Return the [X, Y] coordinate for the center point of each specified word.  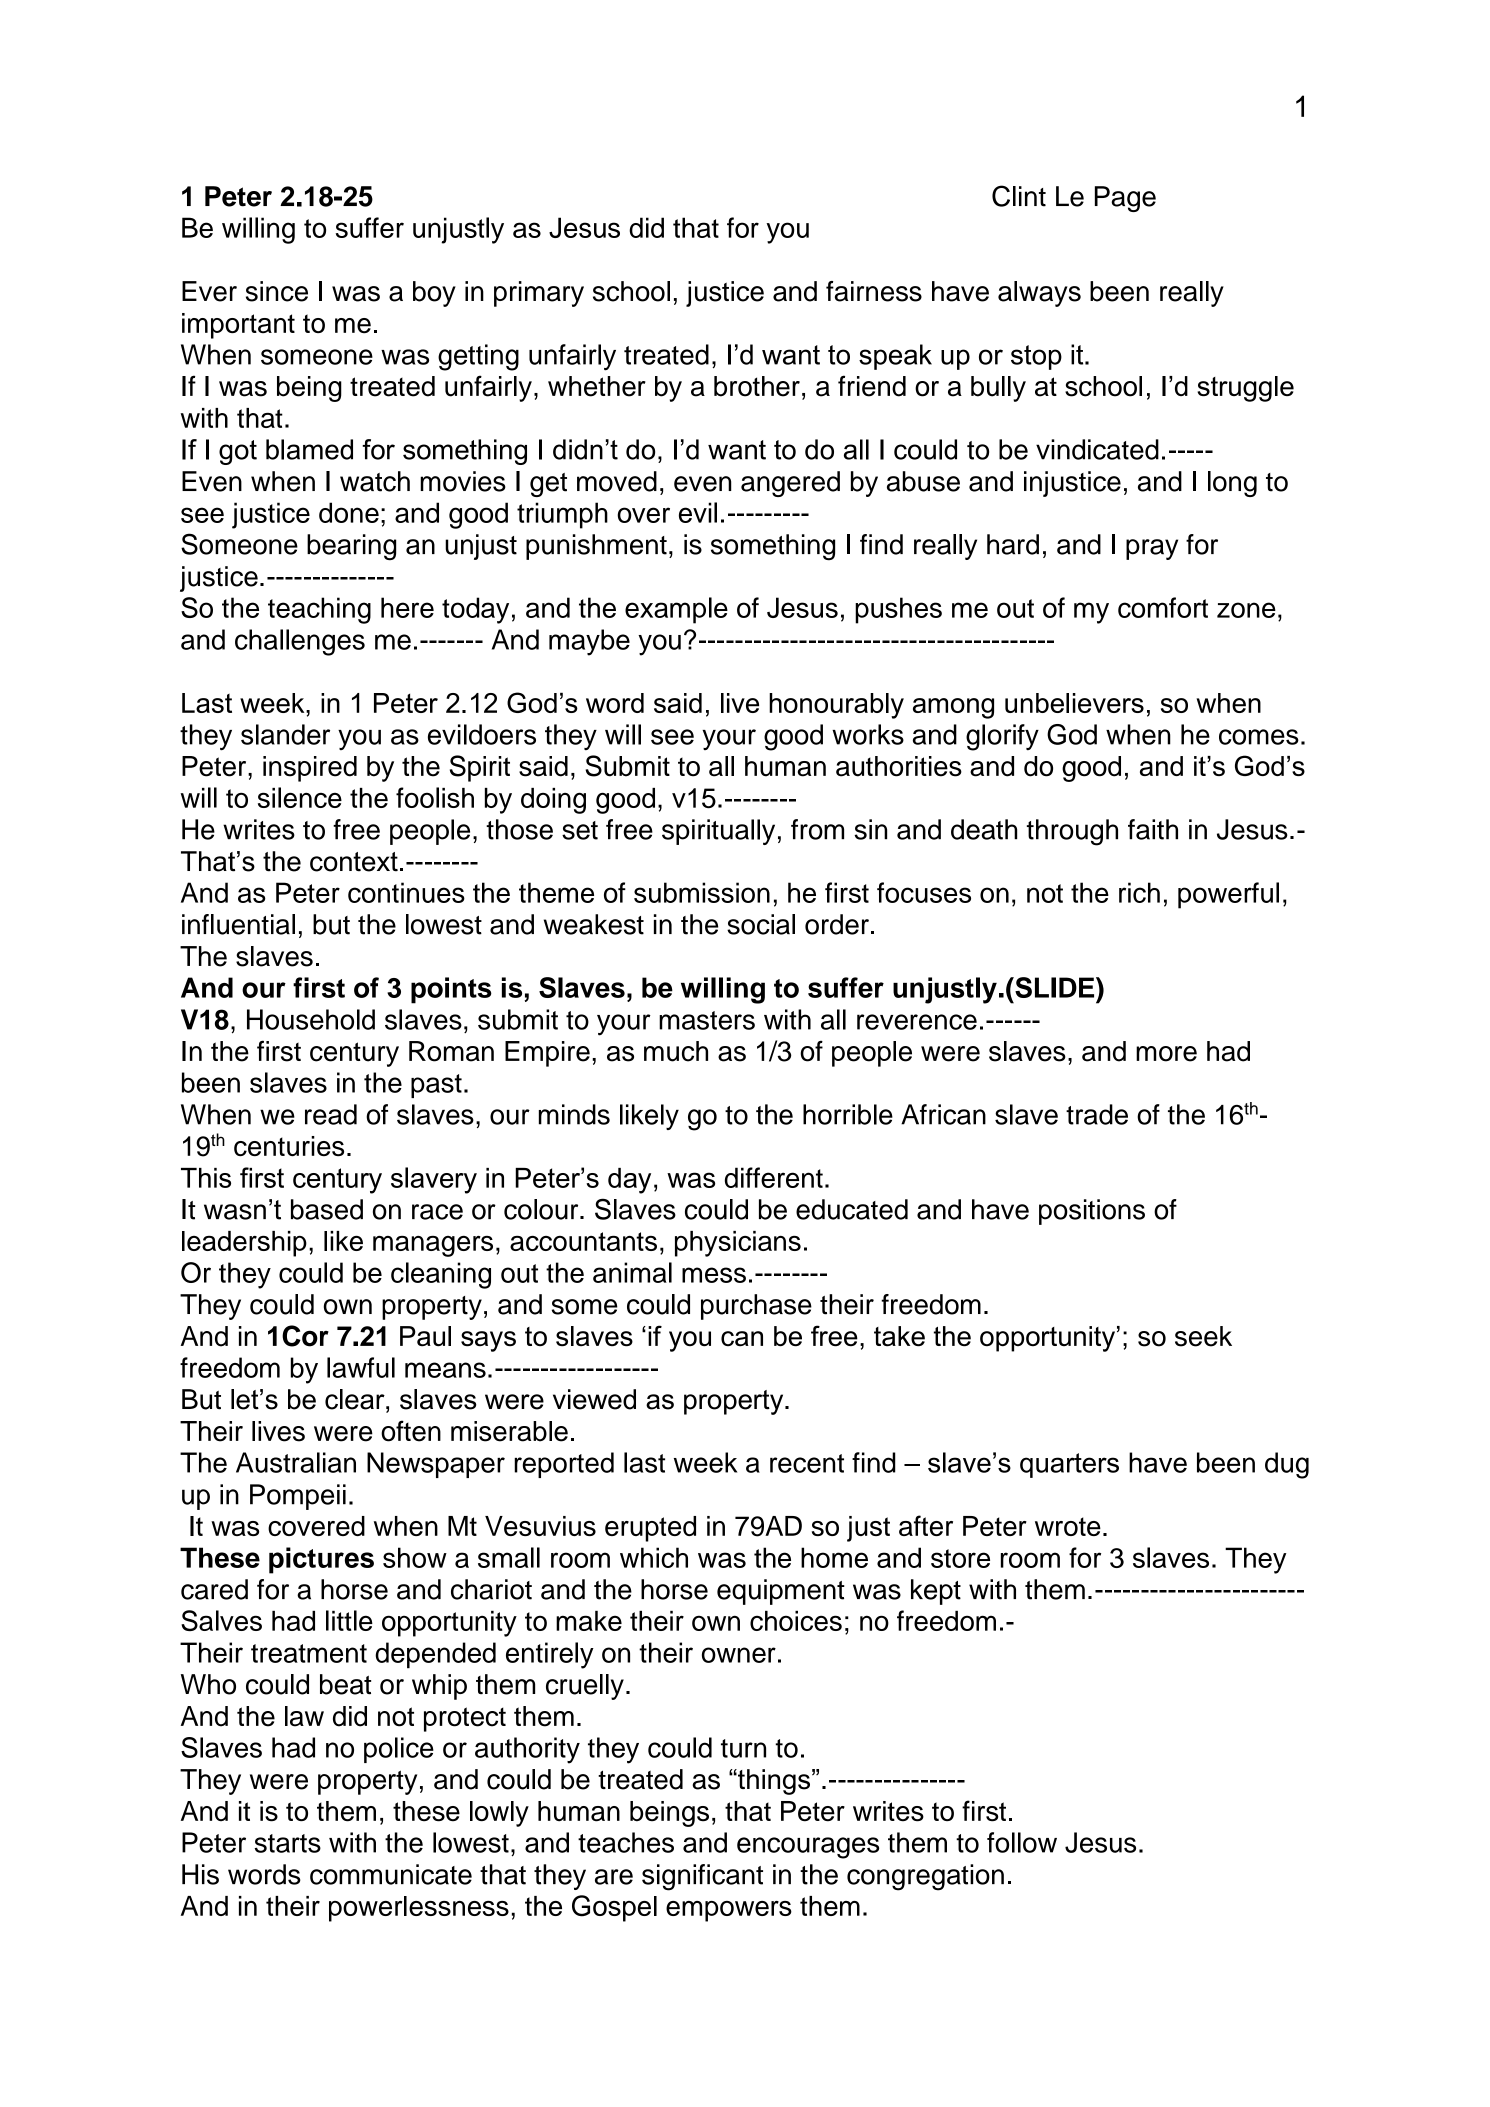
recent [807, 1463]
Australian [296, 1462]
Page [1125, 199]
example [676, 610]
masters [707, 1020]
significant [702, 1877]
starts [287, 1843]
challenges [300, 642]
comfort [1163, 607]
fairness [874, 291]
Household [311, 1019]
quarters [1069, 1465]
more [1166, 1054]
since [277, 291]
